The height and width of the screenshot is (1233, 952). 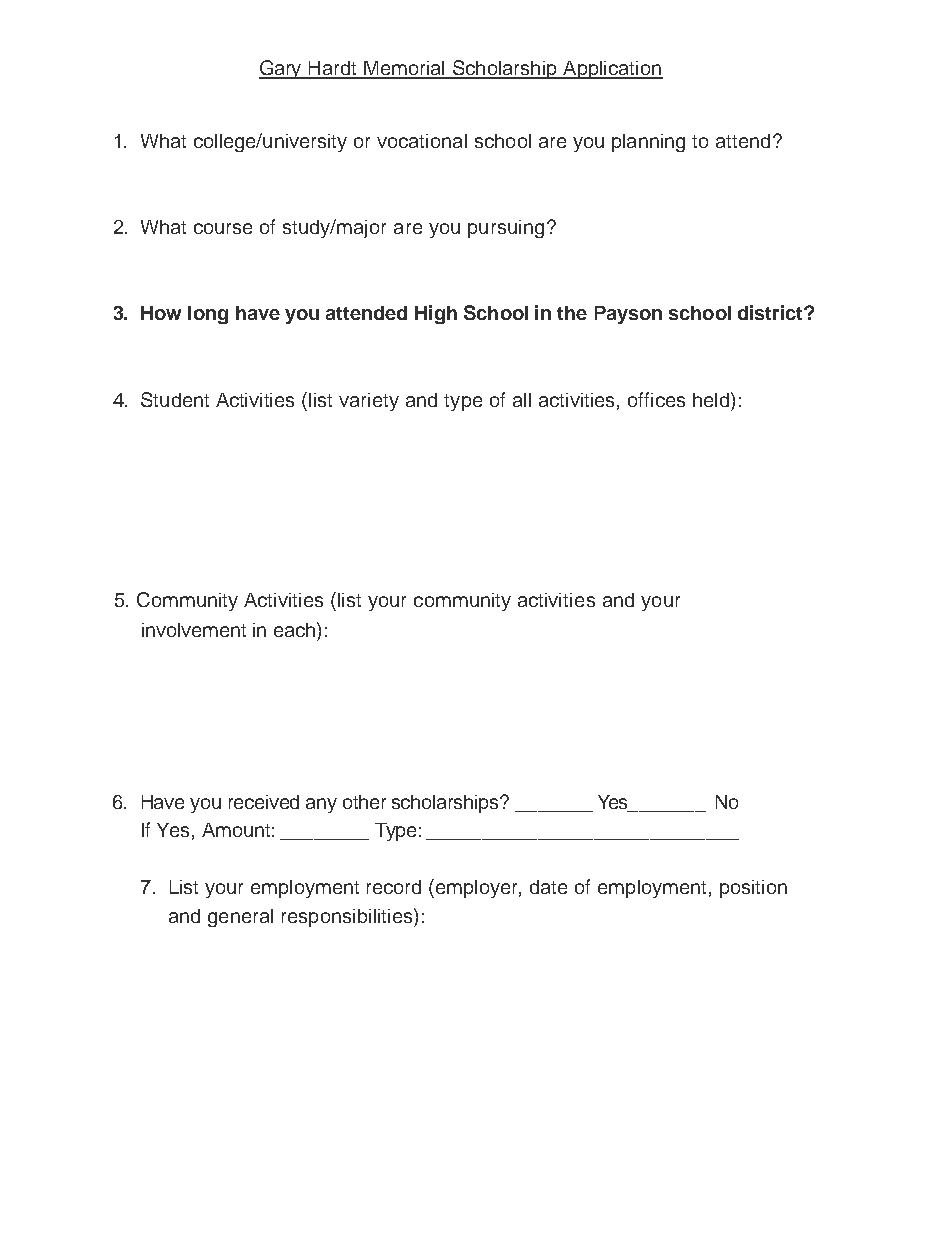 I want to click on held, so click(x=712, y=399).
